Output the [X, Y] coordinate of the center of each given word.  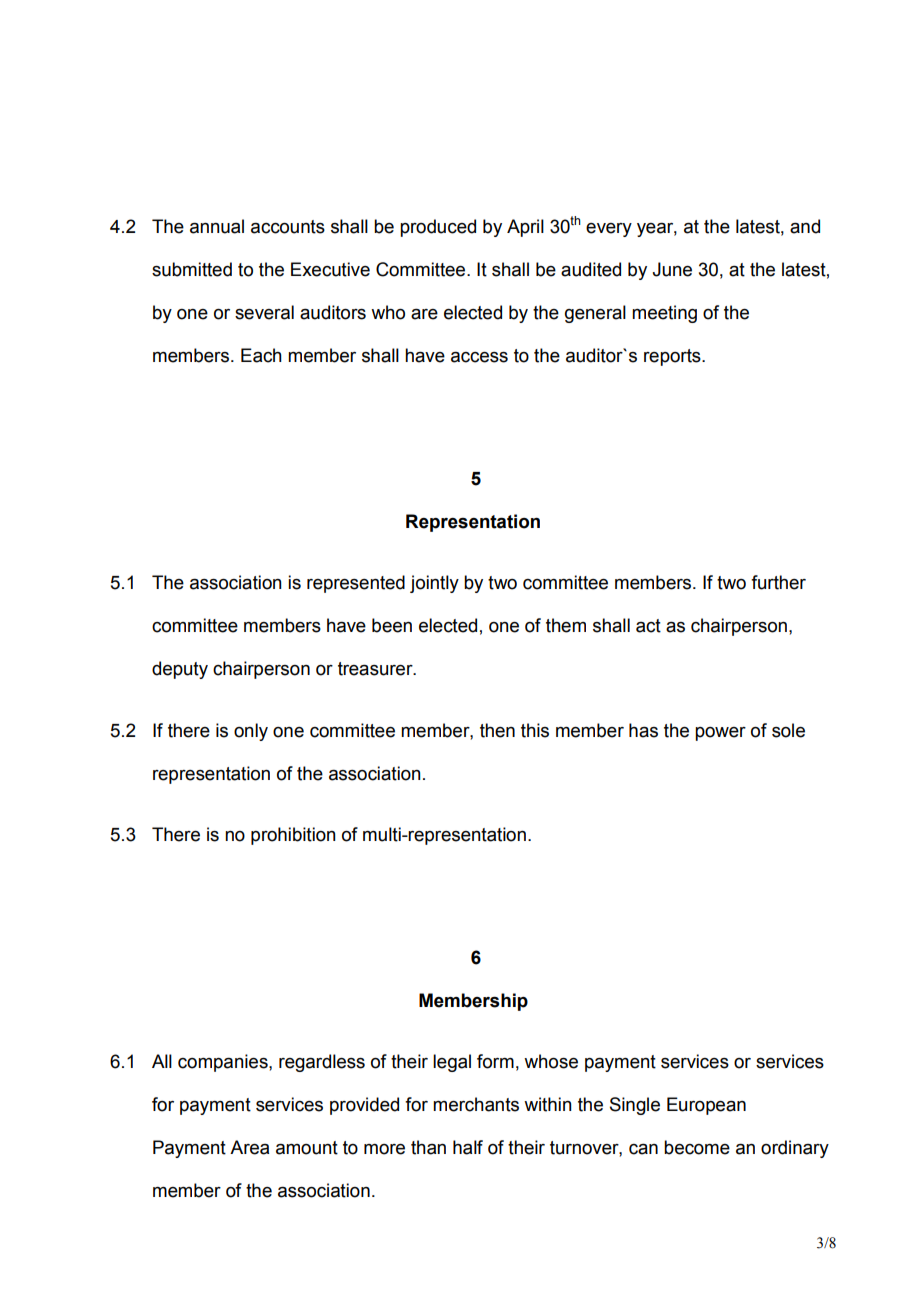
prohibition [293, 836]
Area [249, 1147]
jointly [434, 584]
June [672, 269]
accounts [288, 227]
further [778, 582]
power [720, 734]
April [525, 228]
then [497, 730]
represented [356, 584]
